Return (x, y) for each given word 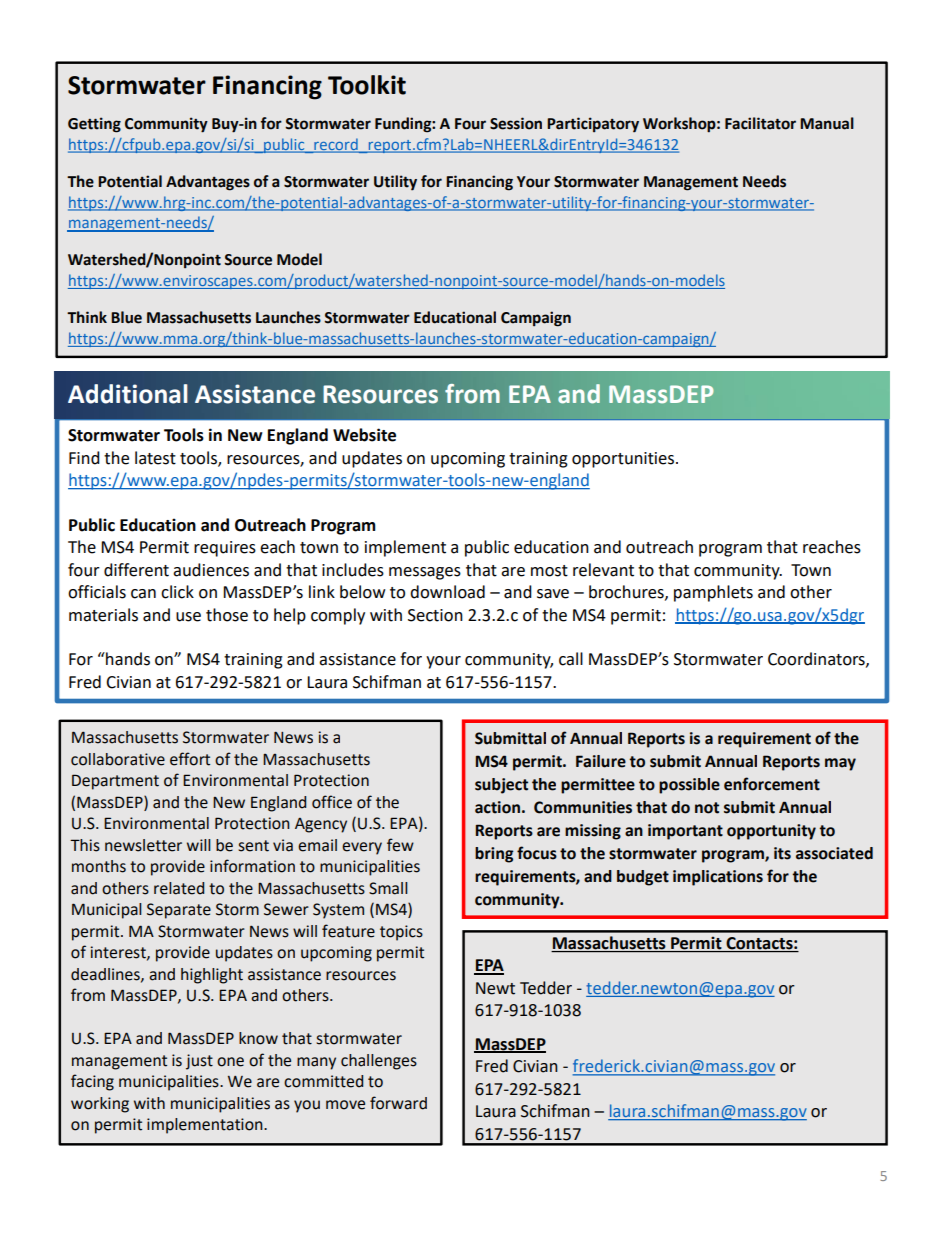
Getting (94, 125)
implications (718, 878)
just (199, 1062)
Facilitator (760, 123)
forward (398, 1103)
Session (516, 123)
